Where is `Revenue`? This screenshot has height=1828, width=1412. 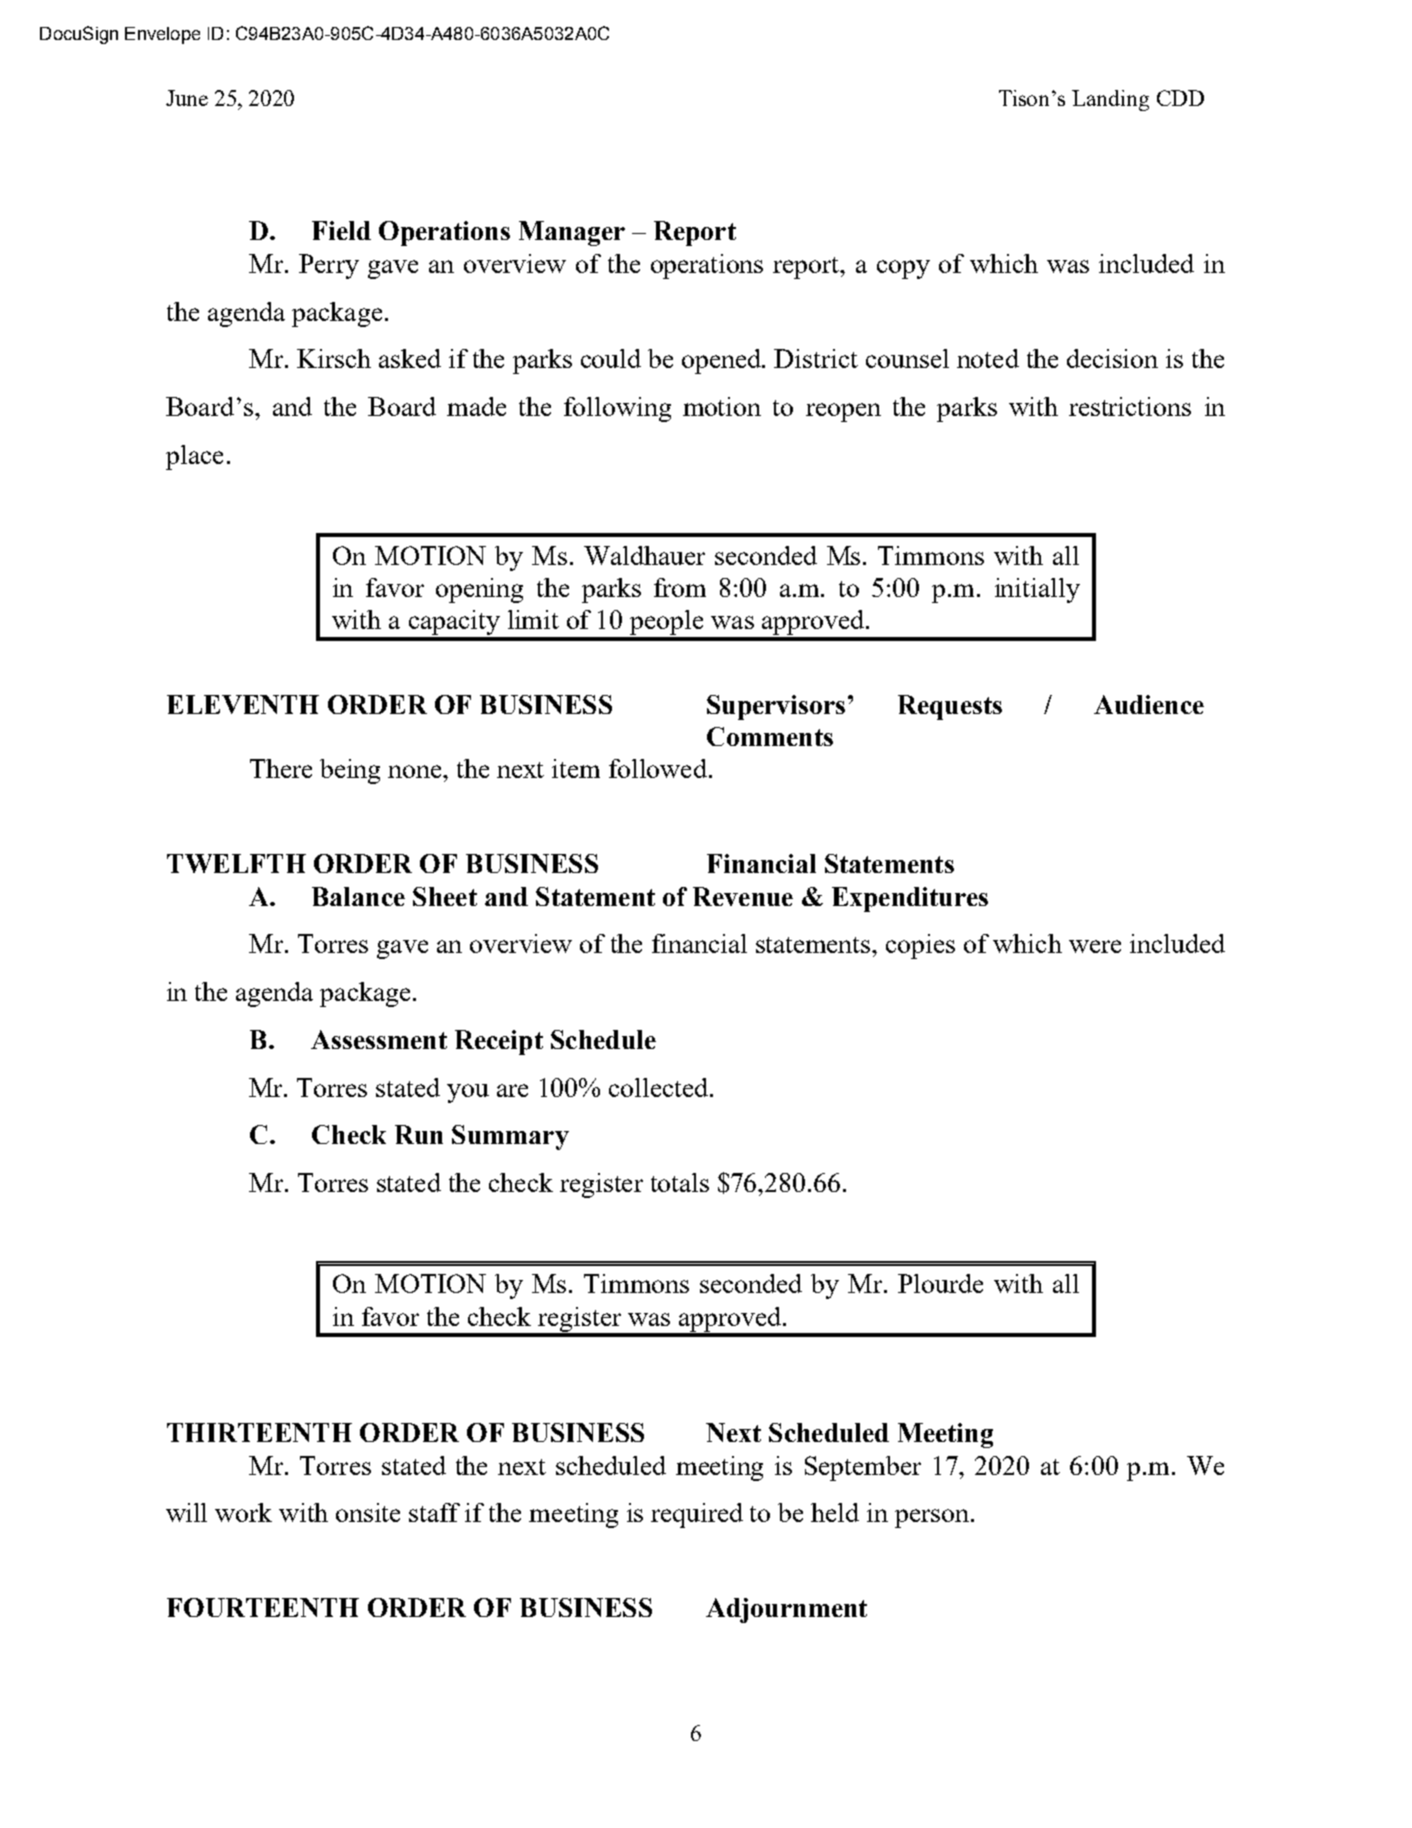
Revenue is located at coordinates (743, 896).
